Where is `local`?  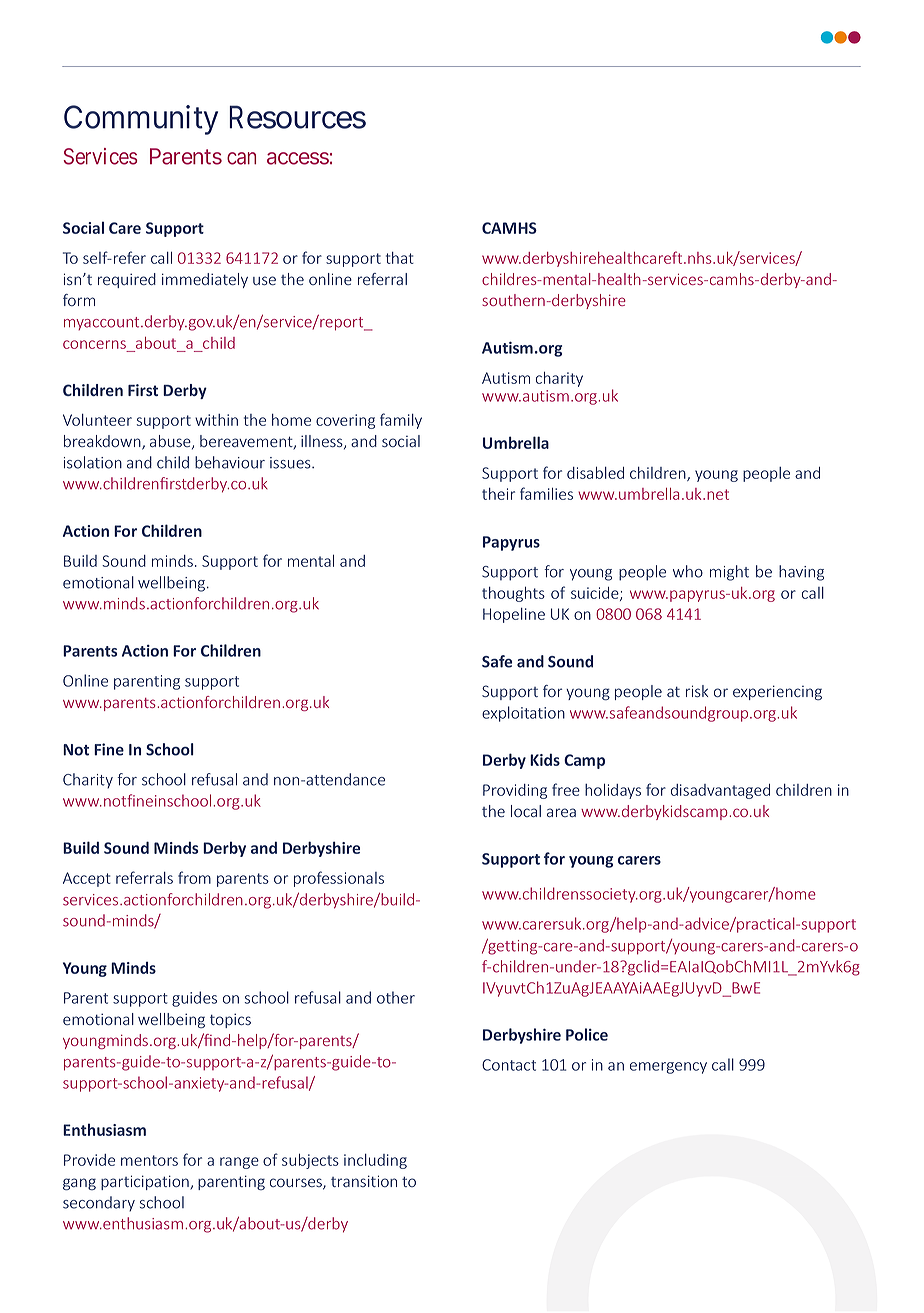
local is located at coordinates (526, 811).
